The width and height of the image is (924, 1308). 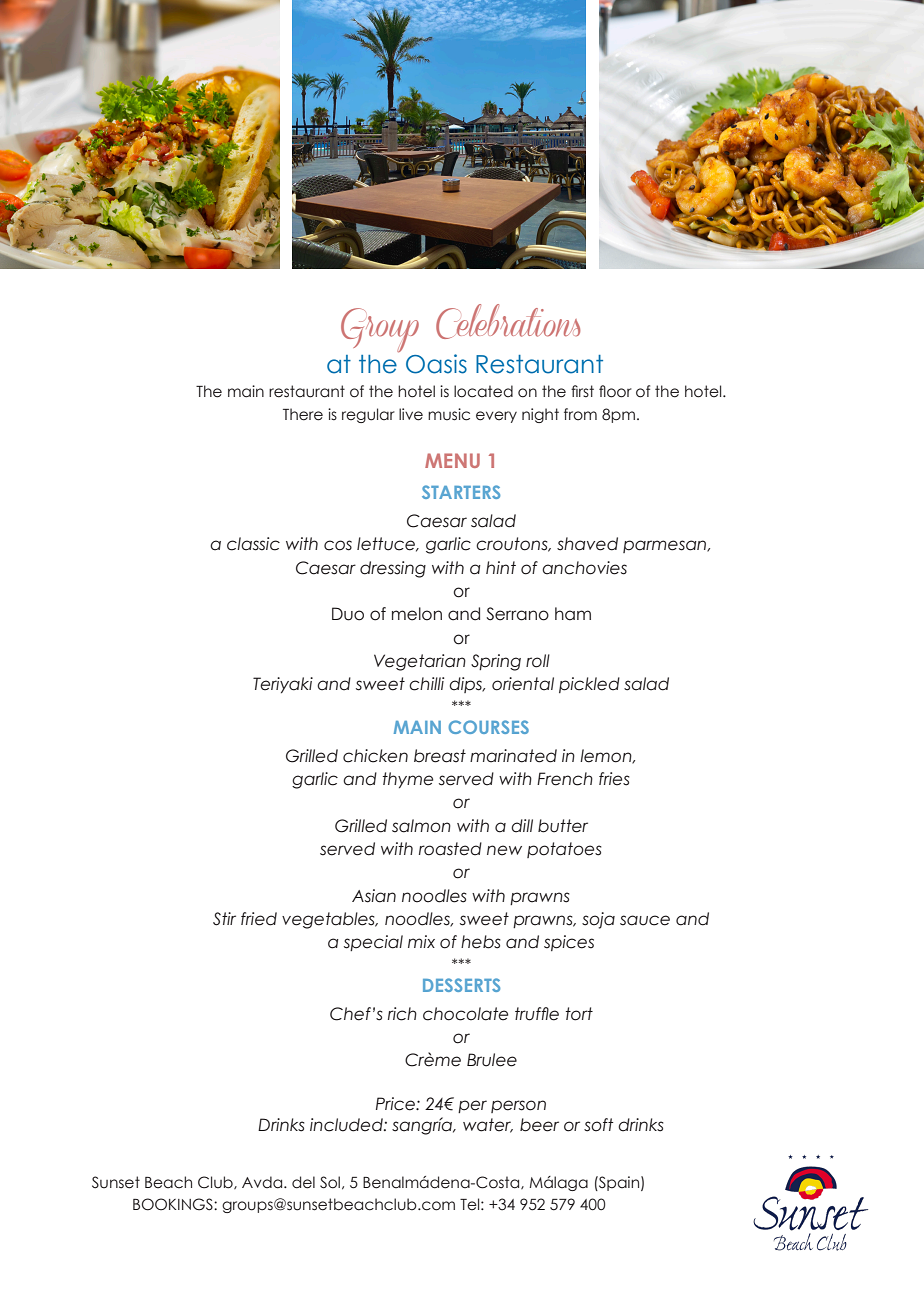 I want to click on Oasis, so click(x=436, y=364).
